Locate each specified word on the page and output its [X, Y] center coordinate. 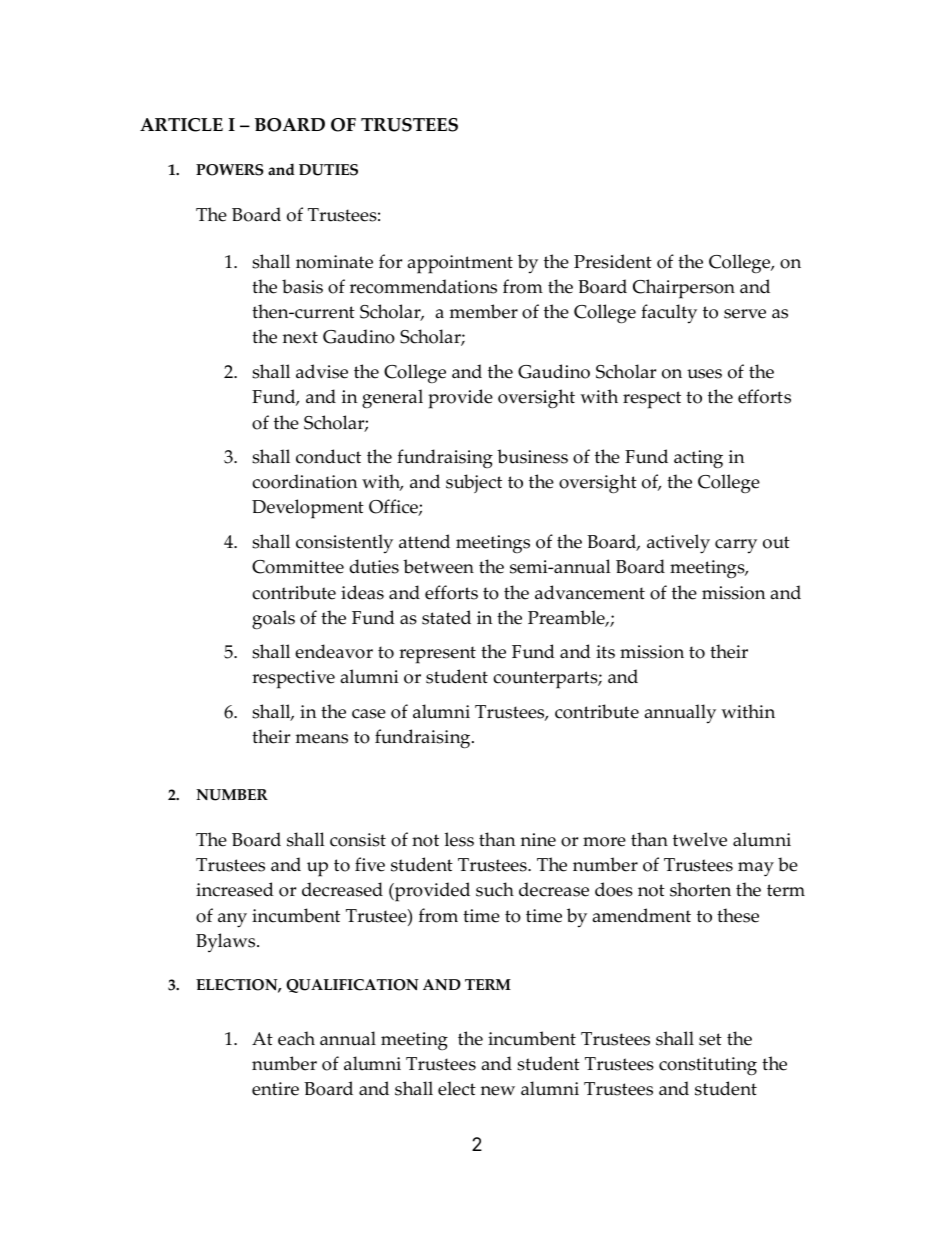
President [613, 261]
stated [446, 617]
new [497, 1091]
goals [273, 620]
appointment [460, 264]
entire [275, 1089]
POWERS [230, 170]
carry [736, 546]
